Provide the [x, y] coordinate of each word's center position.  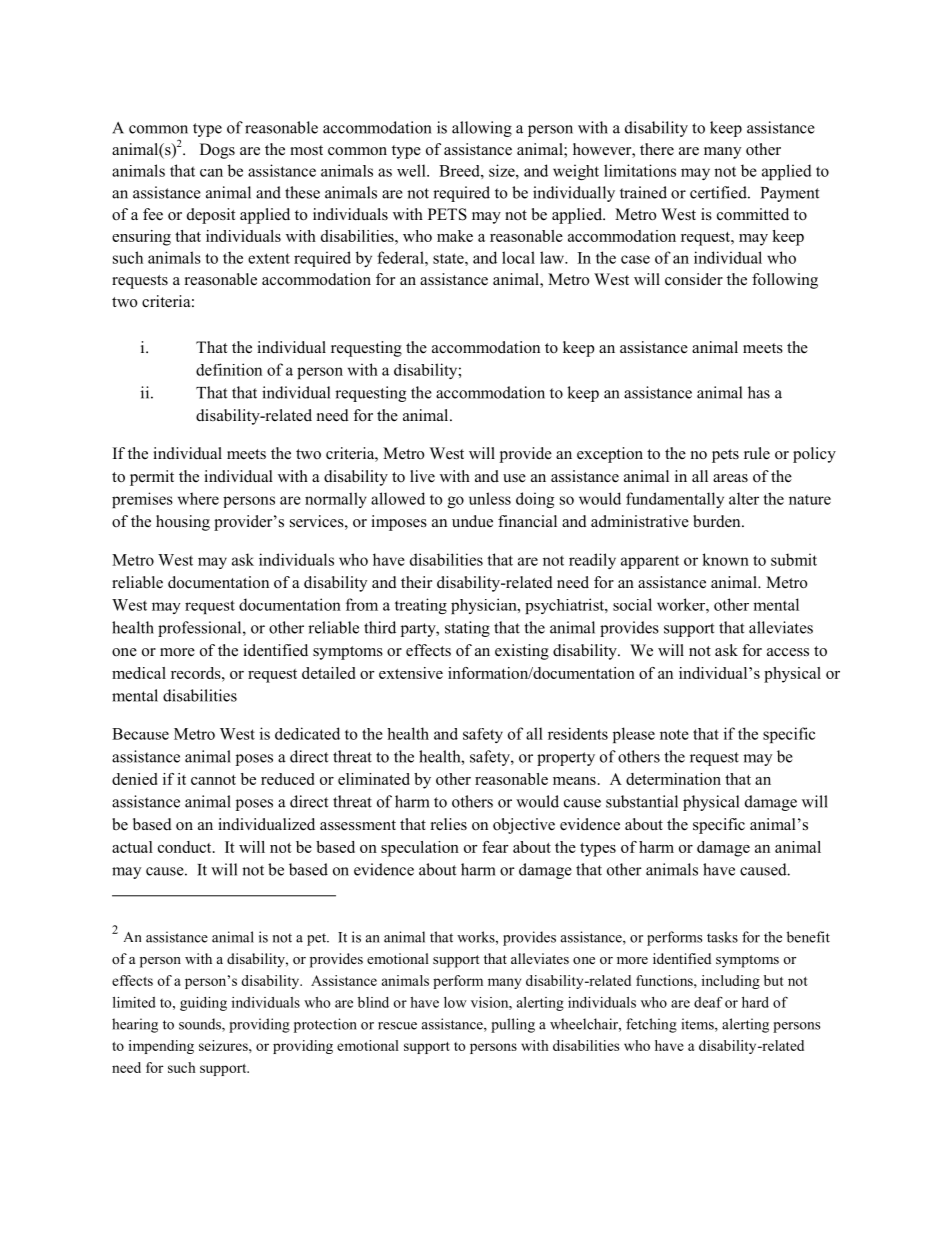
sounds [201, 1025]
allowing [482, 129]
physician [485, 606]
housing [183, 523]
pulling [513, 1025]
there [657, 149]
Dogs [217, 151]
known [725, 559]
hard [755, 1002]
